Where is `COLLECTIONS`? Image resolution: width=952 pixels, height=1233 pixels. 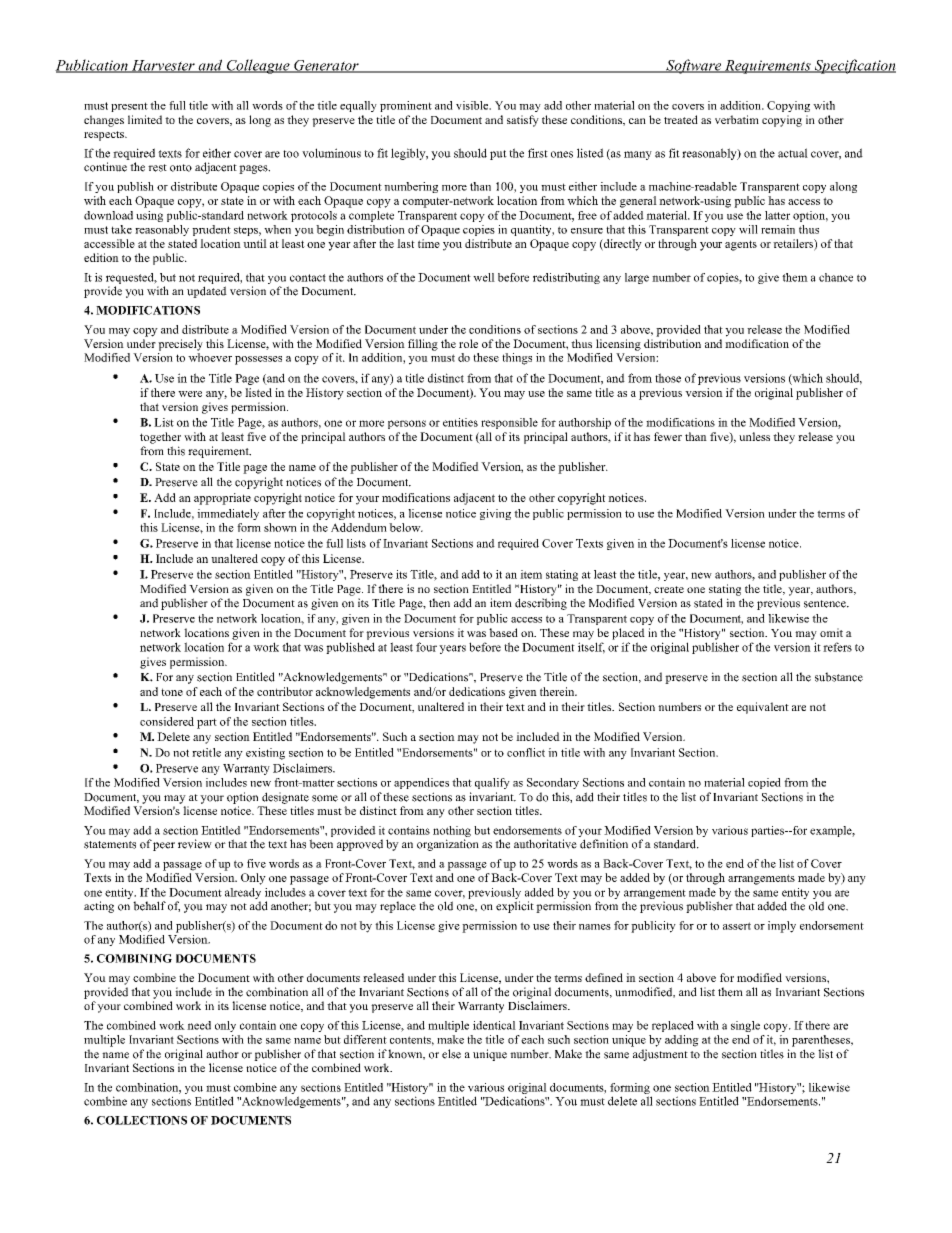
COLLECTIONS is located at coordinates (142, 1120).
